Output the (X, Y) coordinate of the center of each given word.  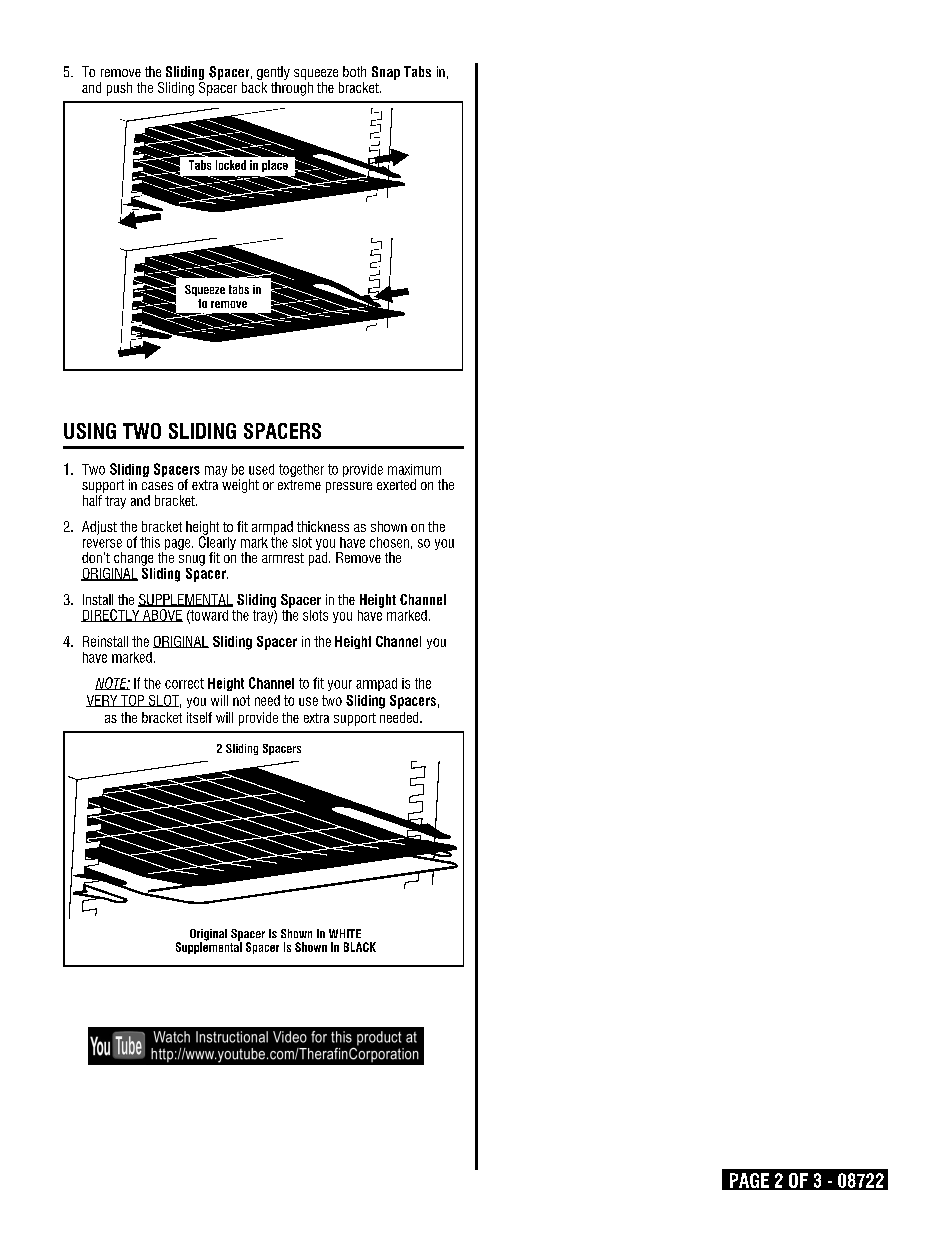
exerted (396, 484)
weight (240, 486)
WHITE (345, 933)
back (254, 87)
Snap (386, 73)
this (150, 542)
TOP (133, 701)
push (119, 89)
